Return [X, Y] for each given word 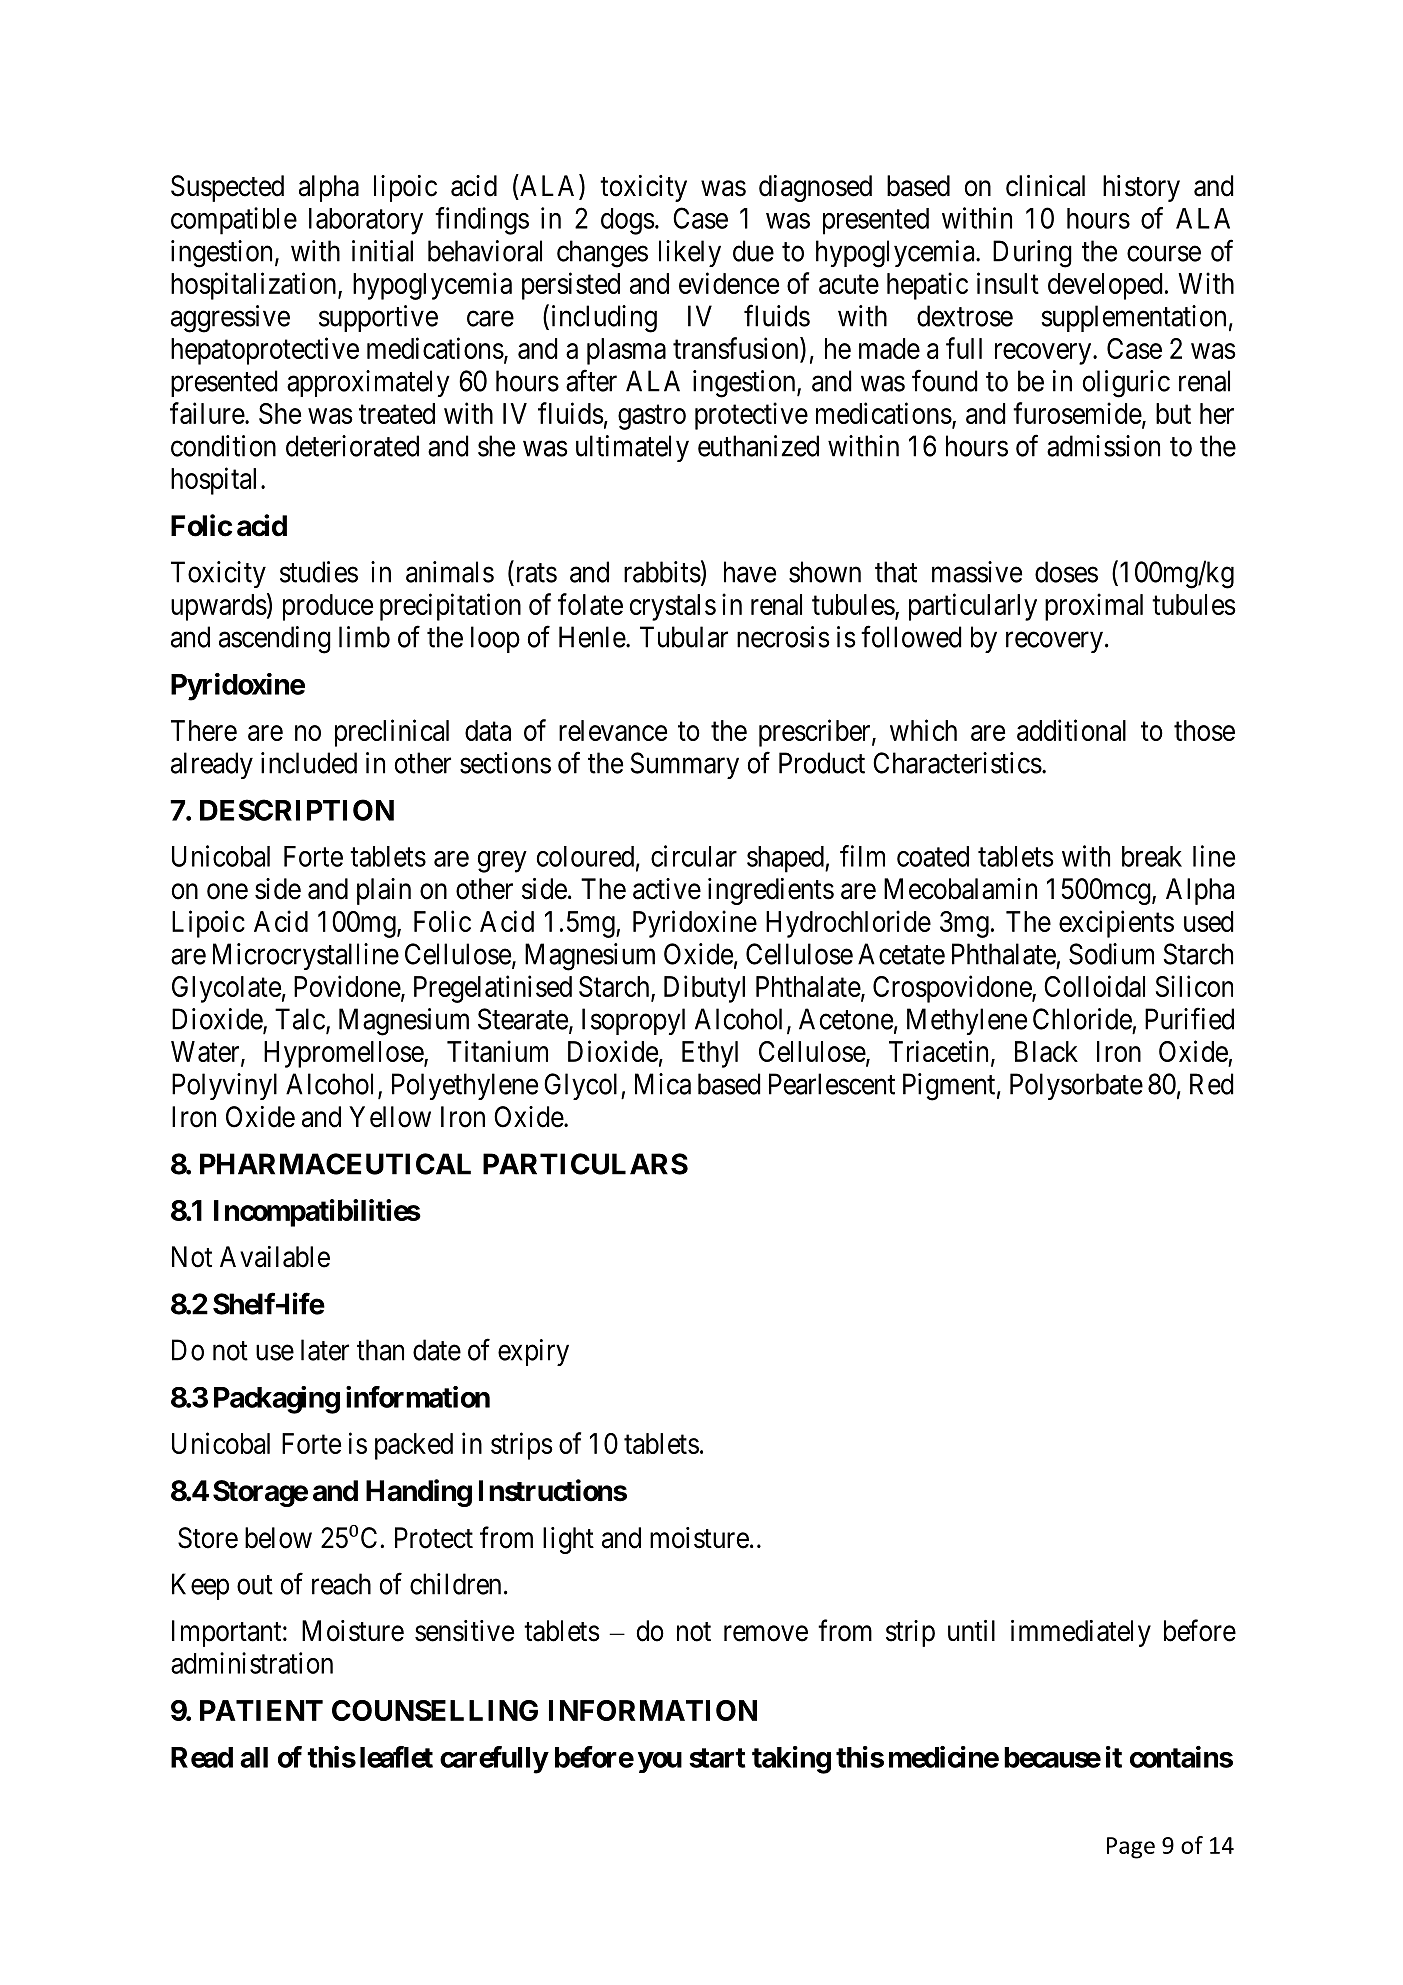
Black [1046, 1051]
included [309, 763]
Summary [685, 765]
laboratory [366, 221]
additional [1071, 730]
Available [275, 1257]
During [1032, 254]
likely [690, 253]
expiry [533, 1352]
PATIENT [261, 1710]
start [717, 1758]
